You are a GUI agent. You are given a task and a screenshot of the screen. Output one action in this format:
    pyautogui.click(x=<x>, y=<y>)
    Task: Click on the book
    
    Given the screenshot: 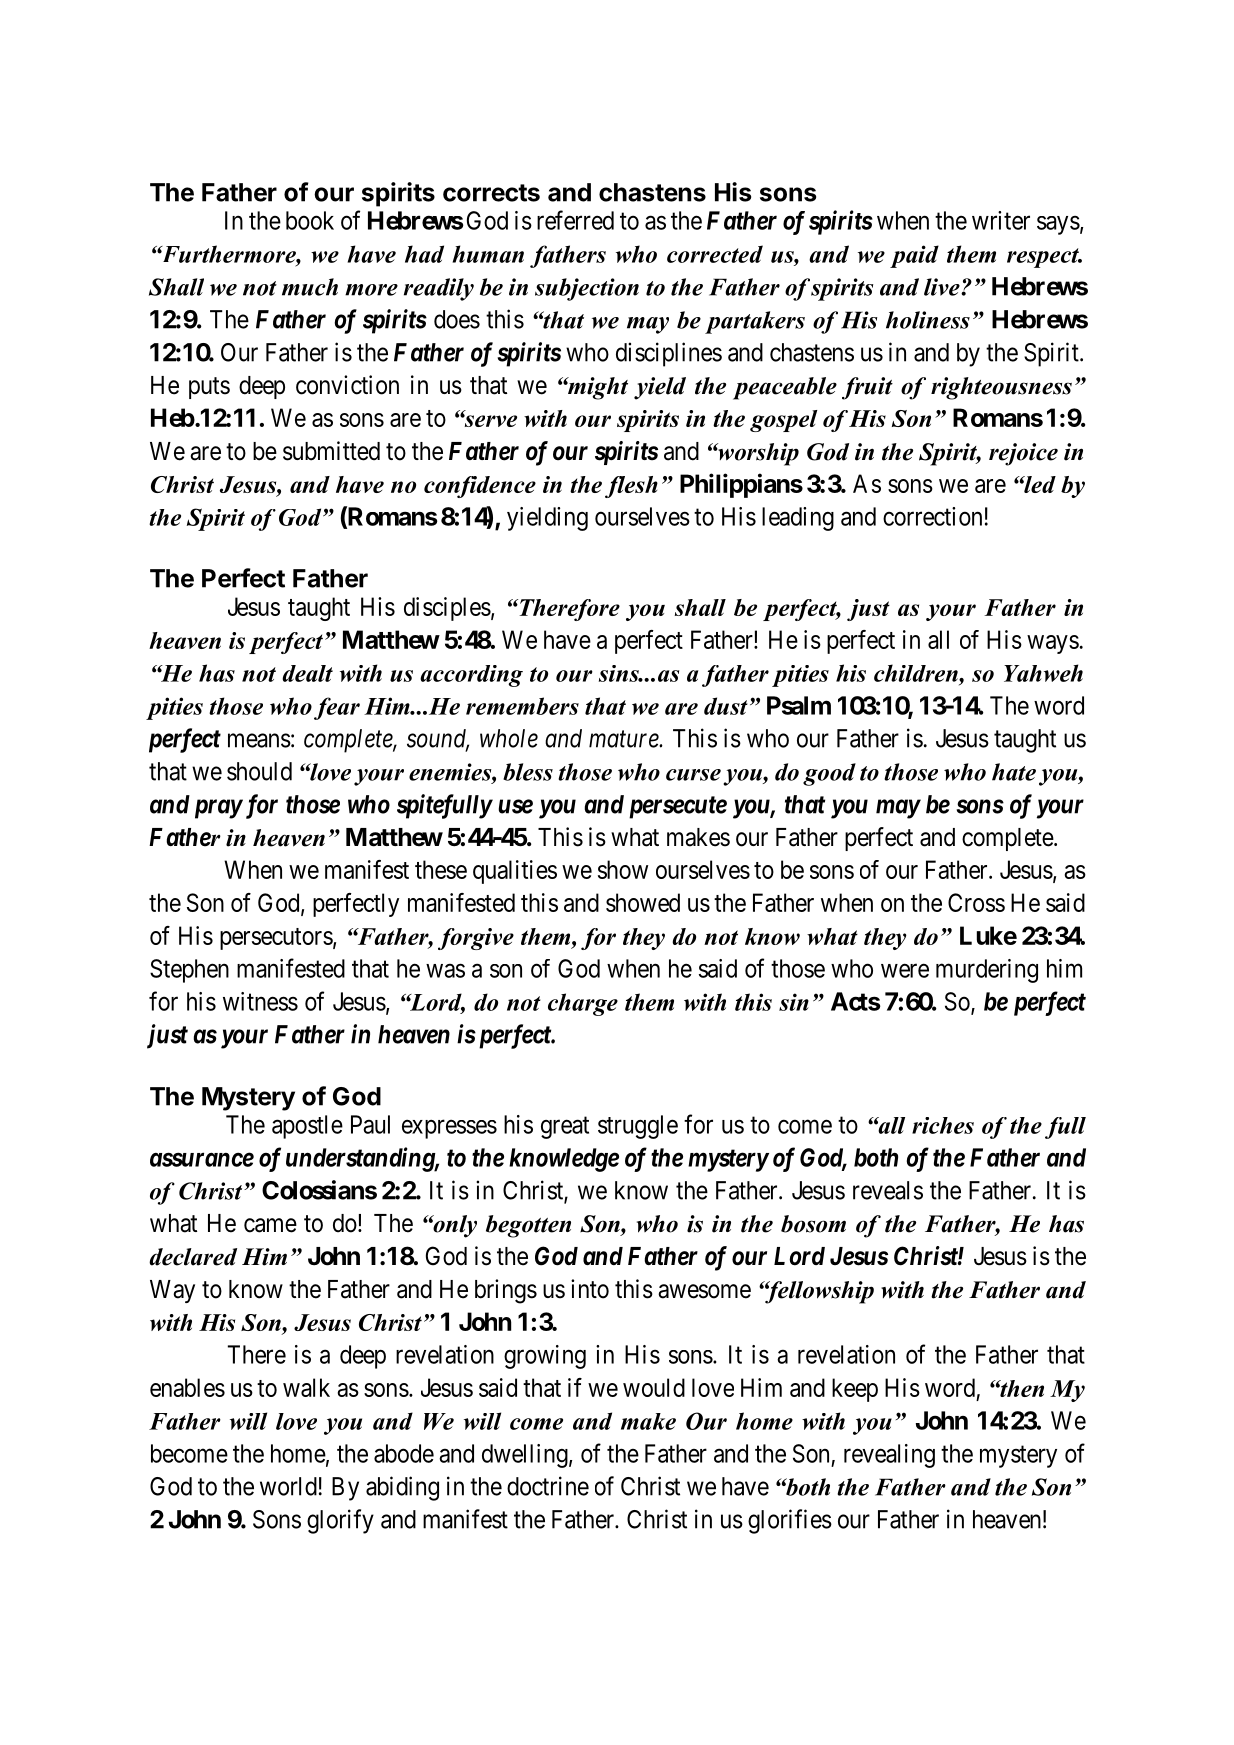 What is the action you would take?
    pyautogui.click(x=310, y=220)
